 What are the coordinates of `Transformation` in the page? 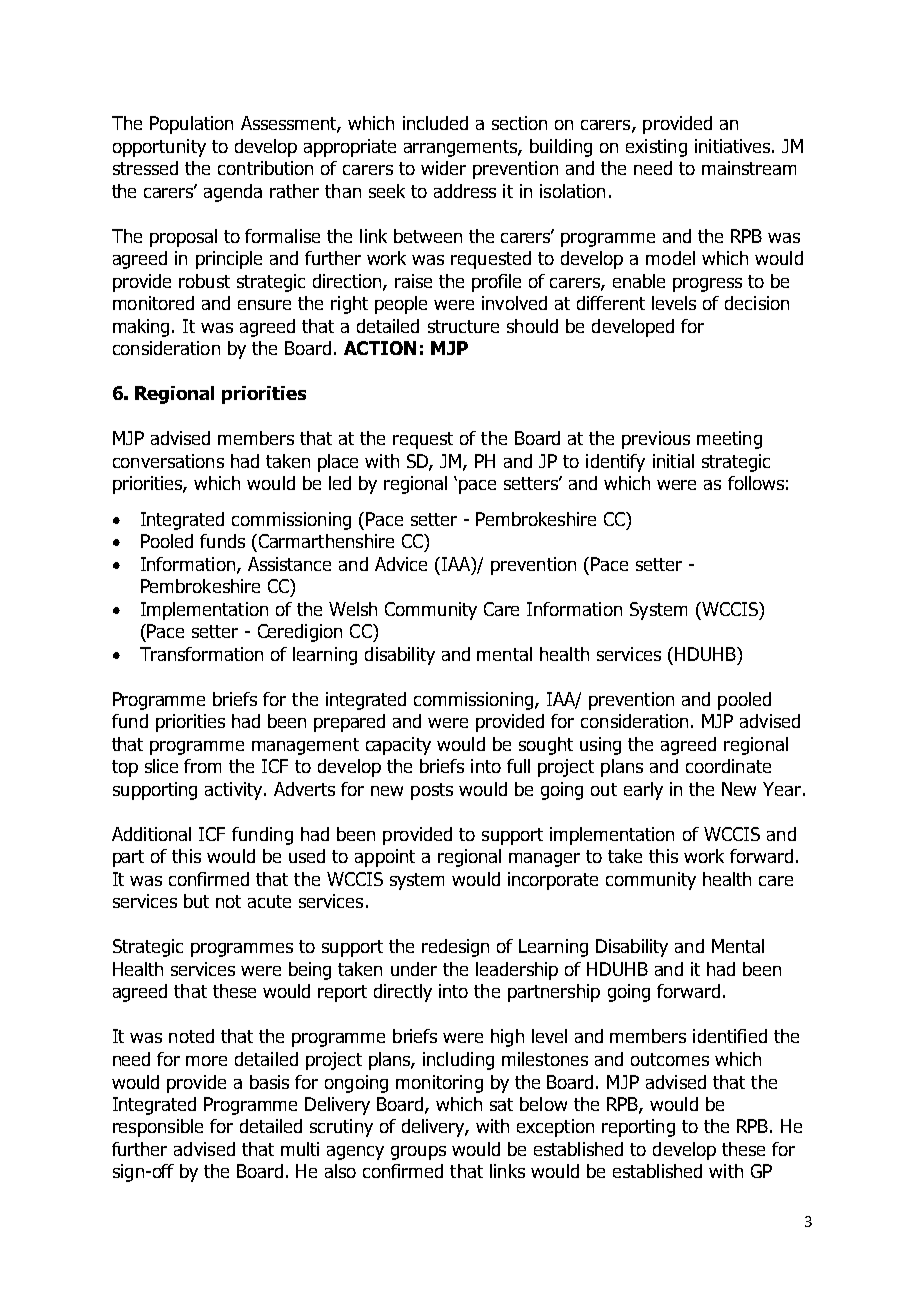 It's located at (201, 654).
